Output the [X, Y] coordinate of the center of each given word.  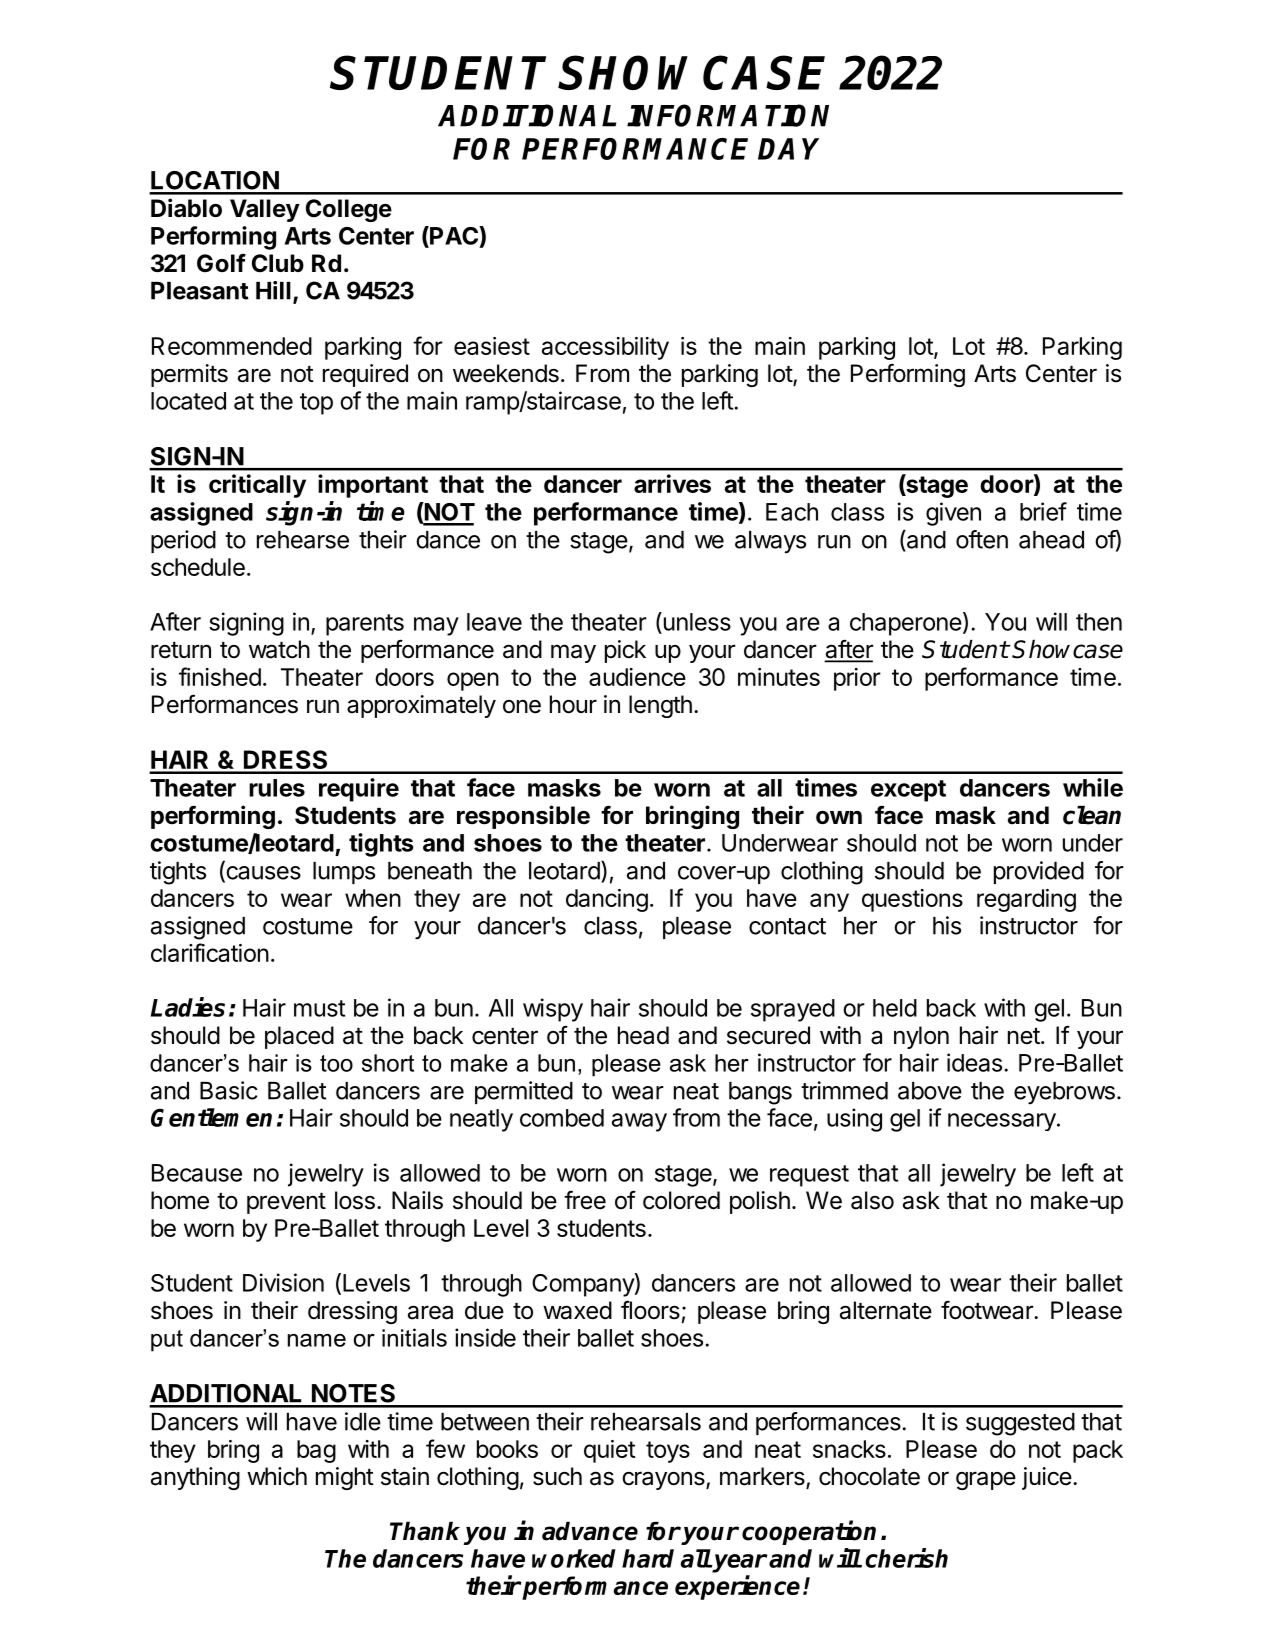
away [639, 1122]
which [277, 1476]
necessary [1002, 1122]
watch [279, 649]
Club [278, 263]
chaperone [906, 624]
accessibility [605, 348]
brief [1043, 511]
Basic [229, 1090]
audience [637, 677]
